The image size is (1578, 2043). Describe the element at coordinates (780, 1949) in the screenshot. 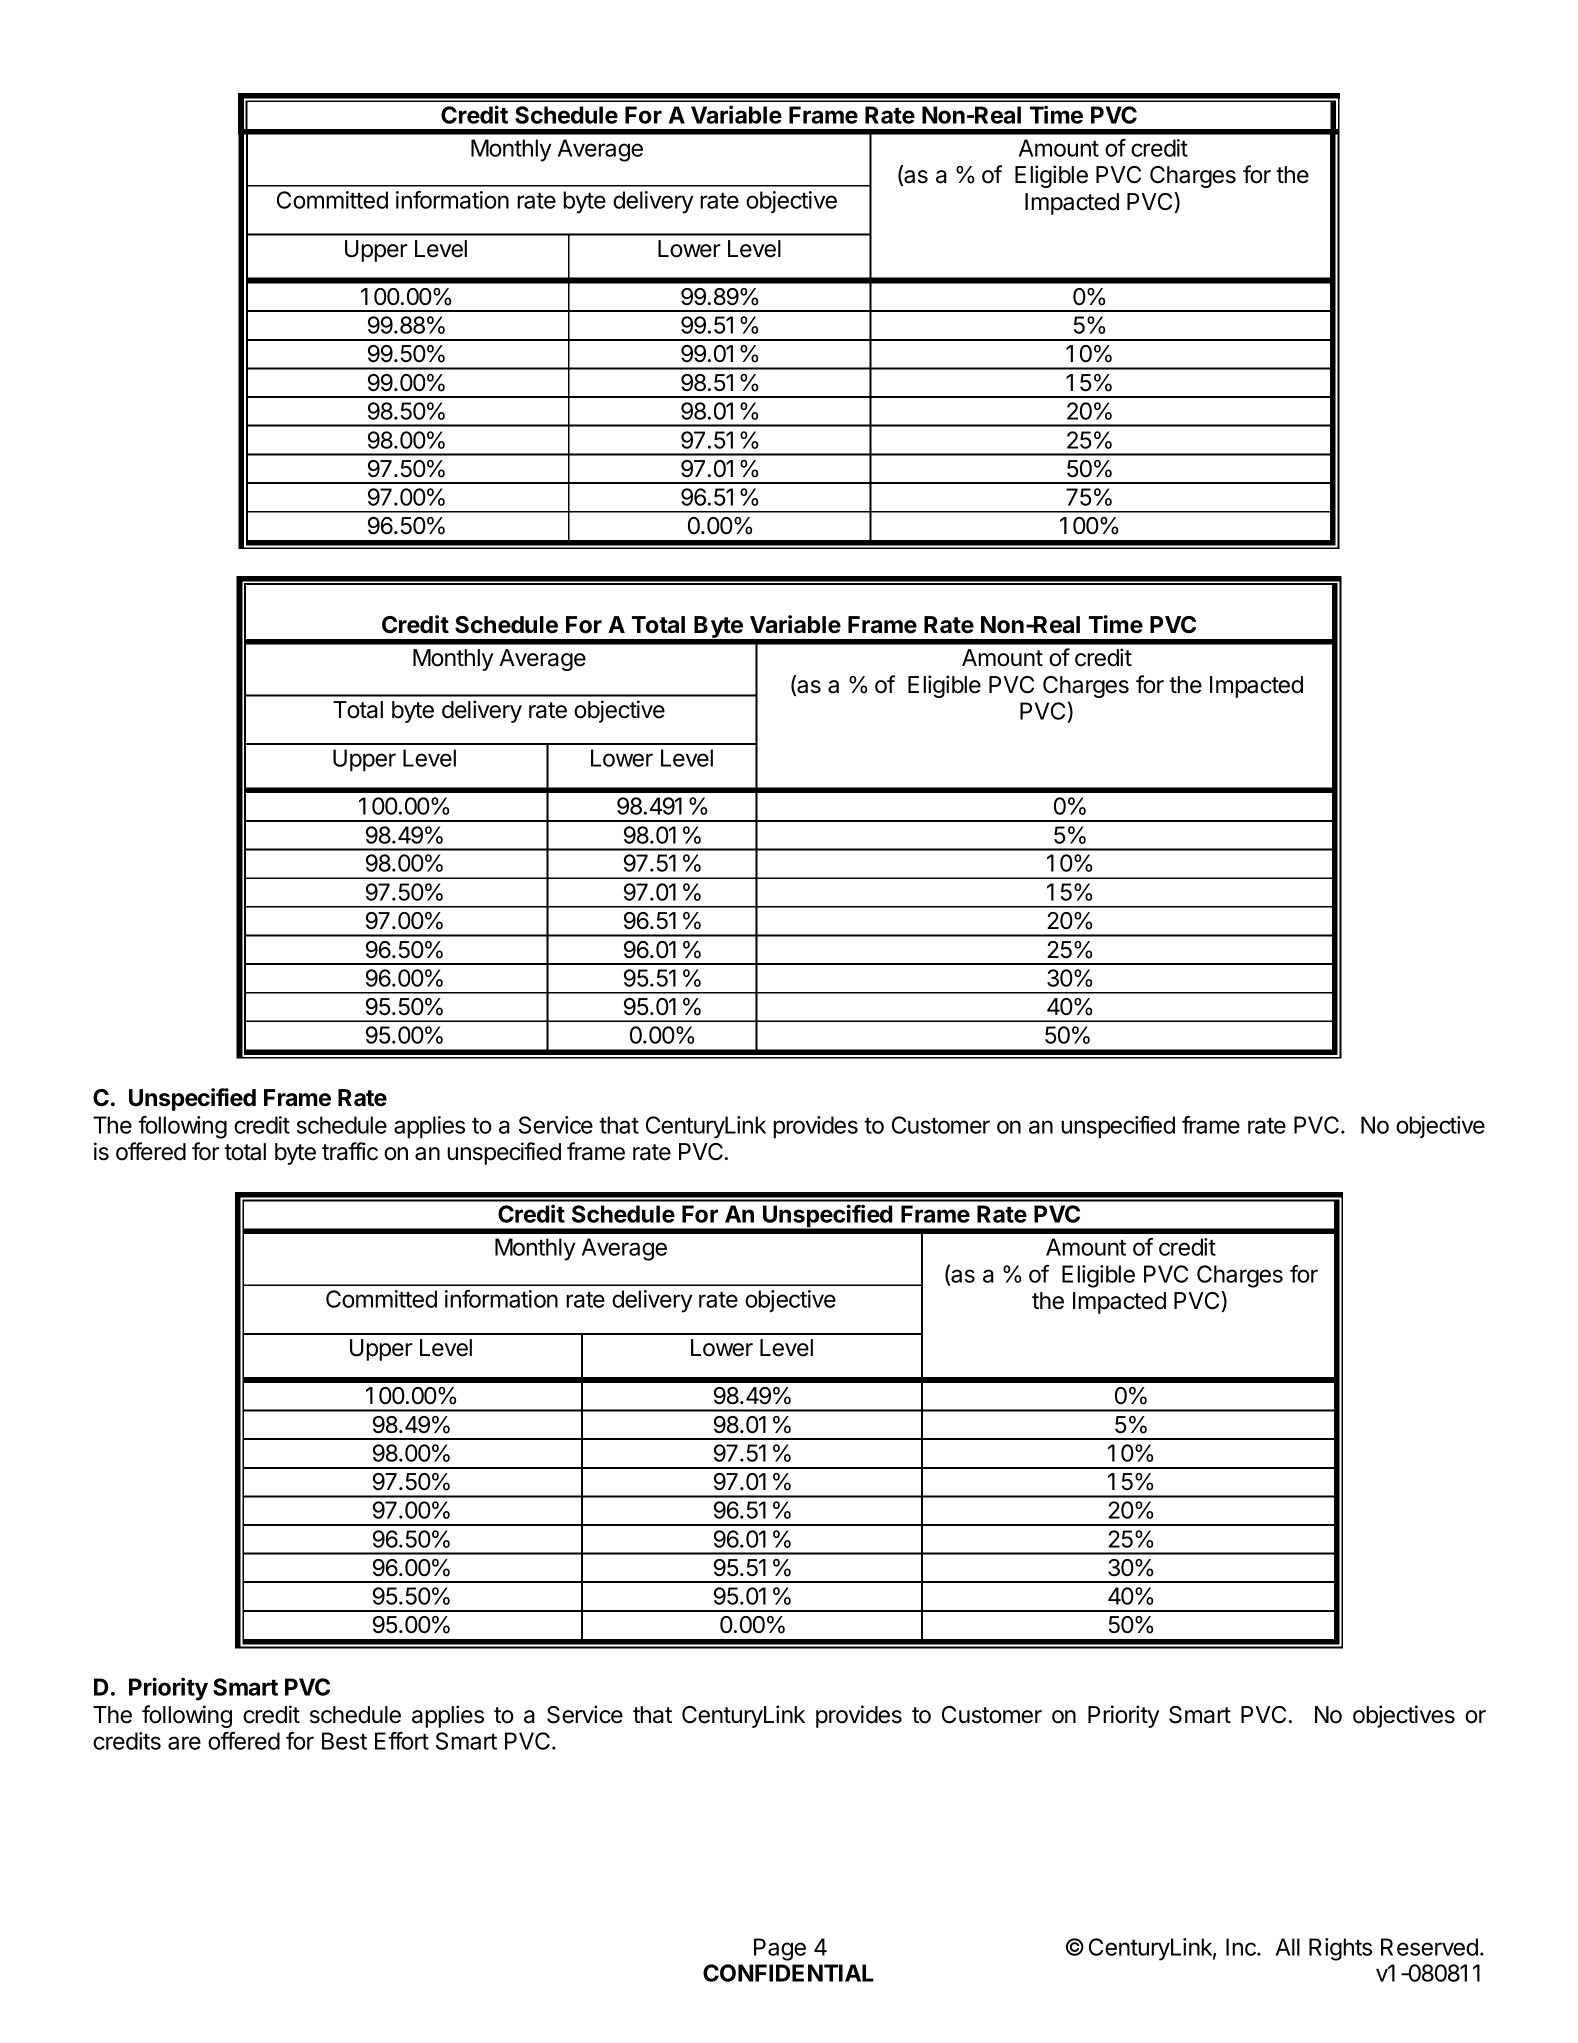

I see `Page` at that location.
